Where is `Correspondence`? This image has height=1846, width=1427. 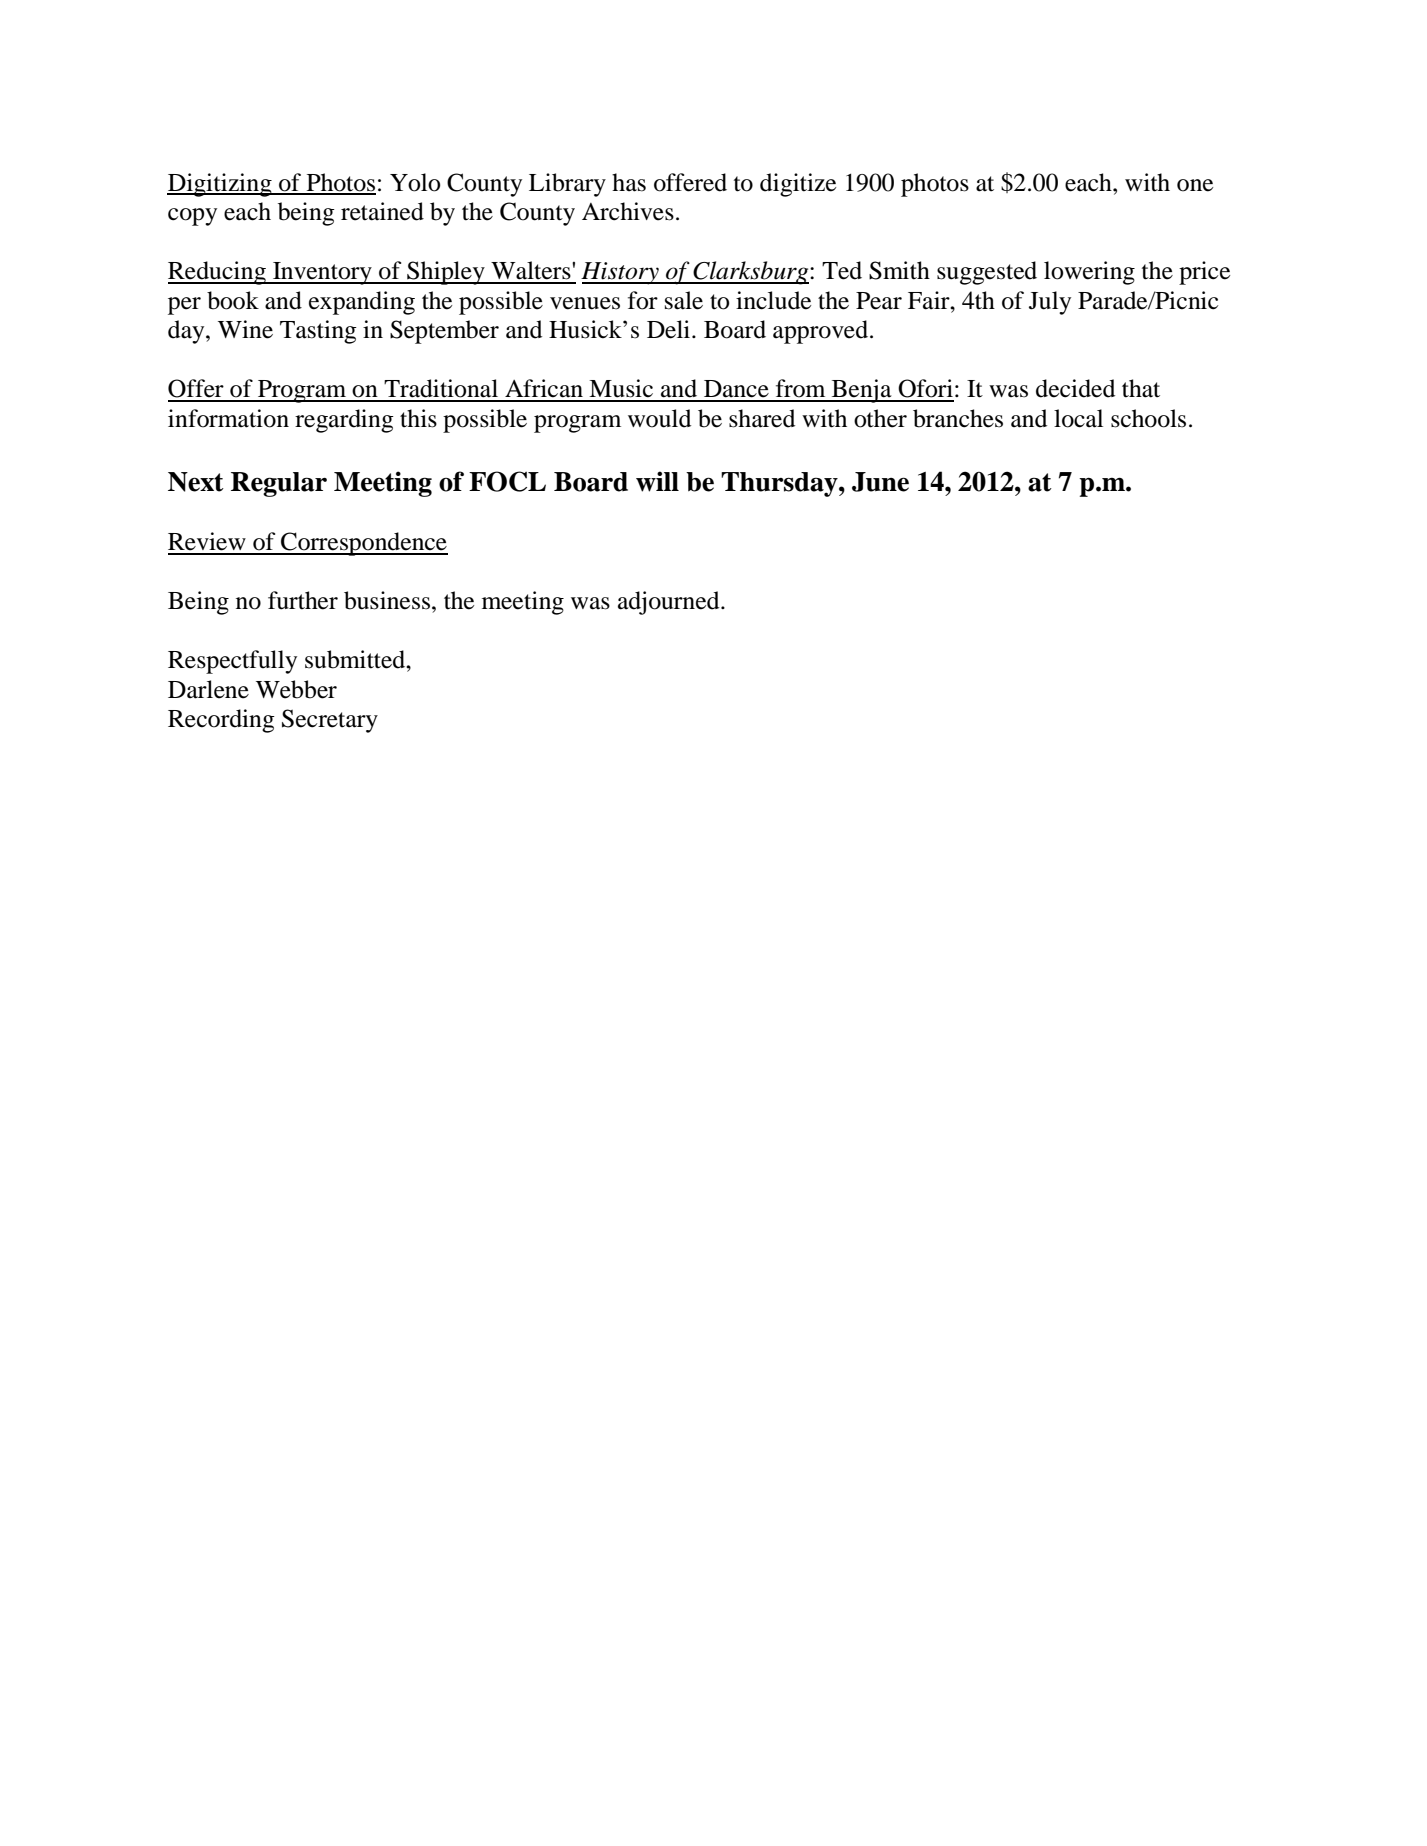 Correspondence is located at coordinates (363, 544).
